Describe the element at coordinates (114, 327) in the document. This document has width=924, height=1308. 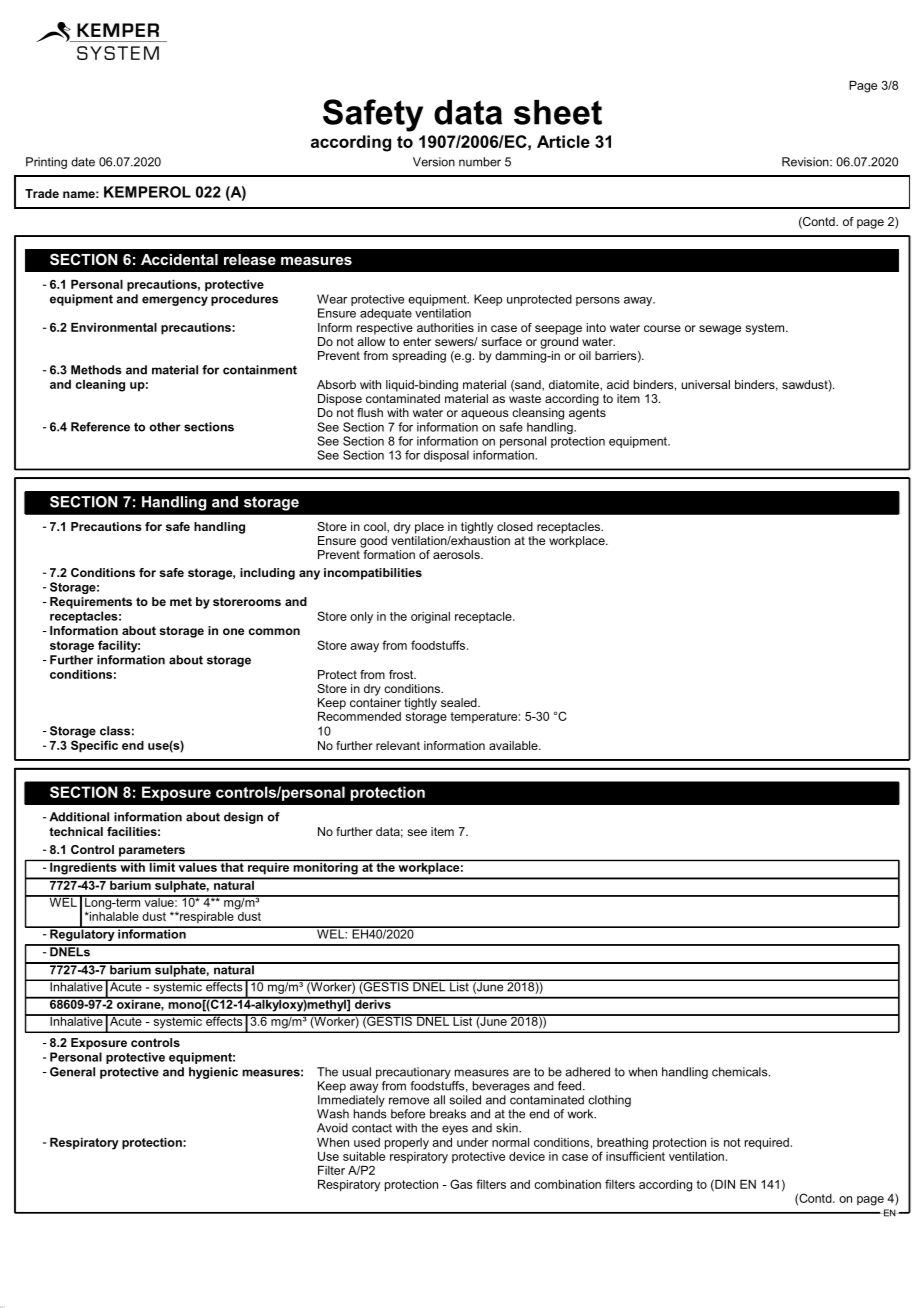
I see `Environmental` at that location.
